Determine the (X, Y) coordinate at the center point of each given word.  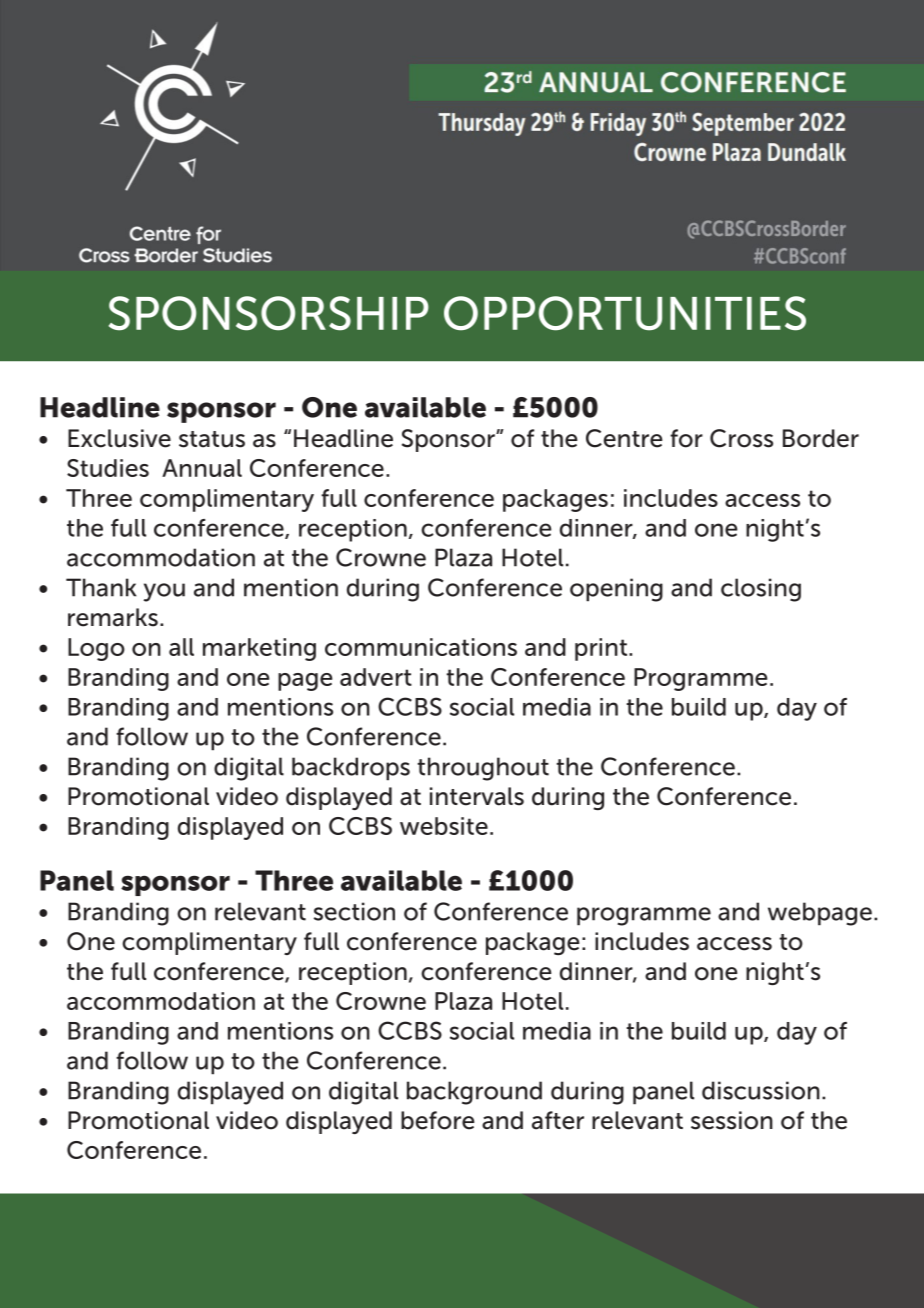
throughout (483, 769)
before (437, 1120)
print (602, 649)
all (181, 647)
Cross (741, 438)
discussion (761, 1090)
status (212, 439)
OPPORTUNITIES (625, 313)
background (474, 1093)
